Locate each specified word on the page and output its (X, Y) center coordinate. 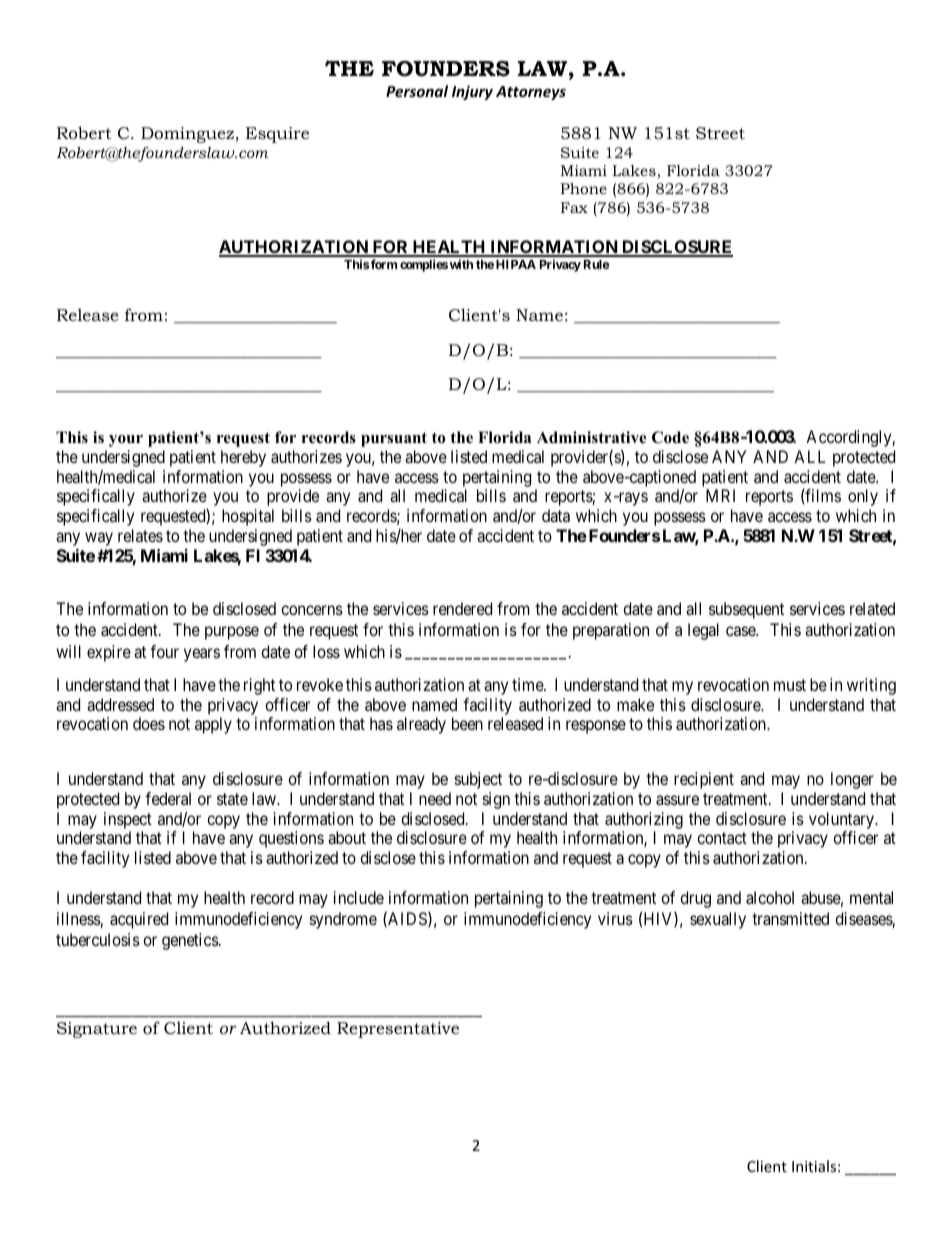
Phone (584, 188)
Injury (472, 92)
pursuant (394, 439)
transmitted (790, 918)
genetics (191, 941)
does (149, 723)
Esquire (277, 135)
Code (670, 437)
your (126, 441)
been (467, 723)
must (790, 685)
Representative (398, 1030)
